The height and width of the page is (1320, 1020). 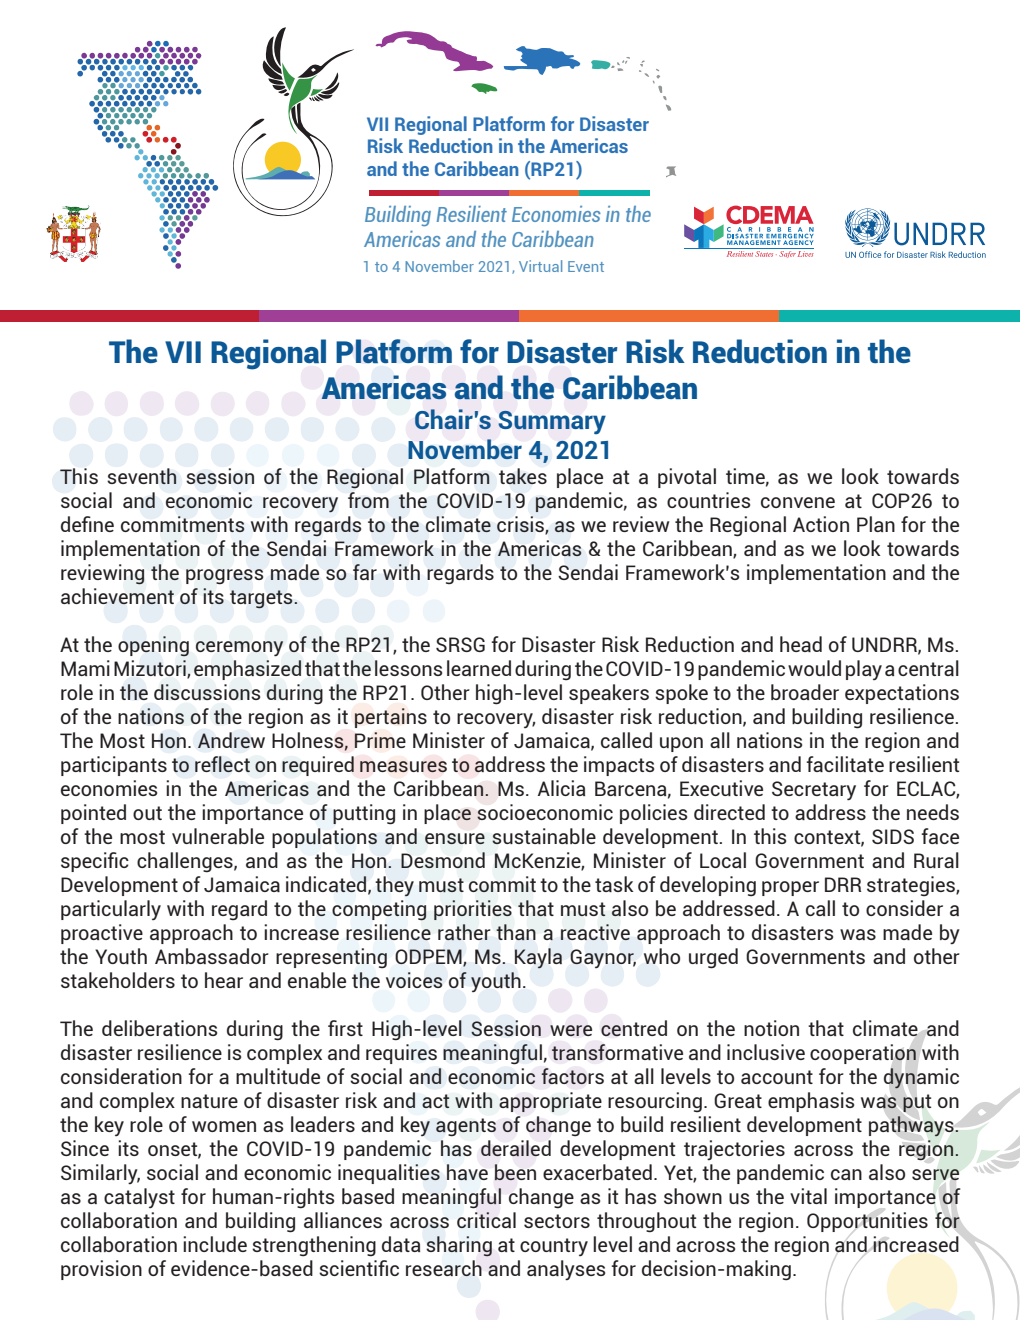 What do you see at coordinates (215, 1244) in the page?
I see `include` at bounding box center [215, 1244].
